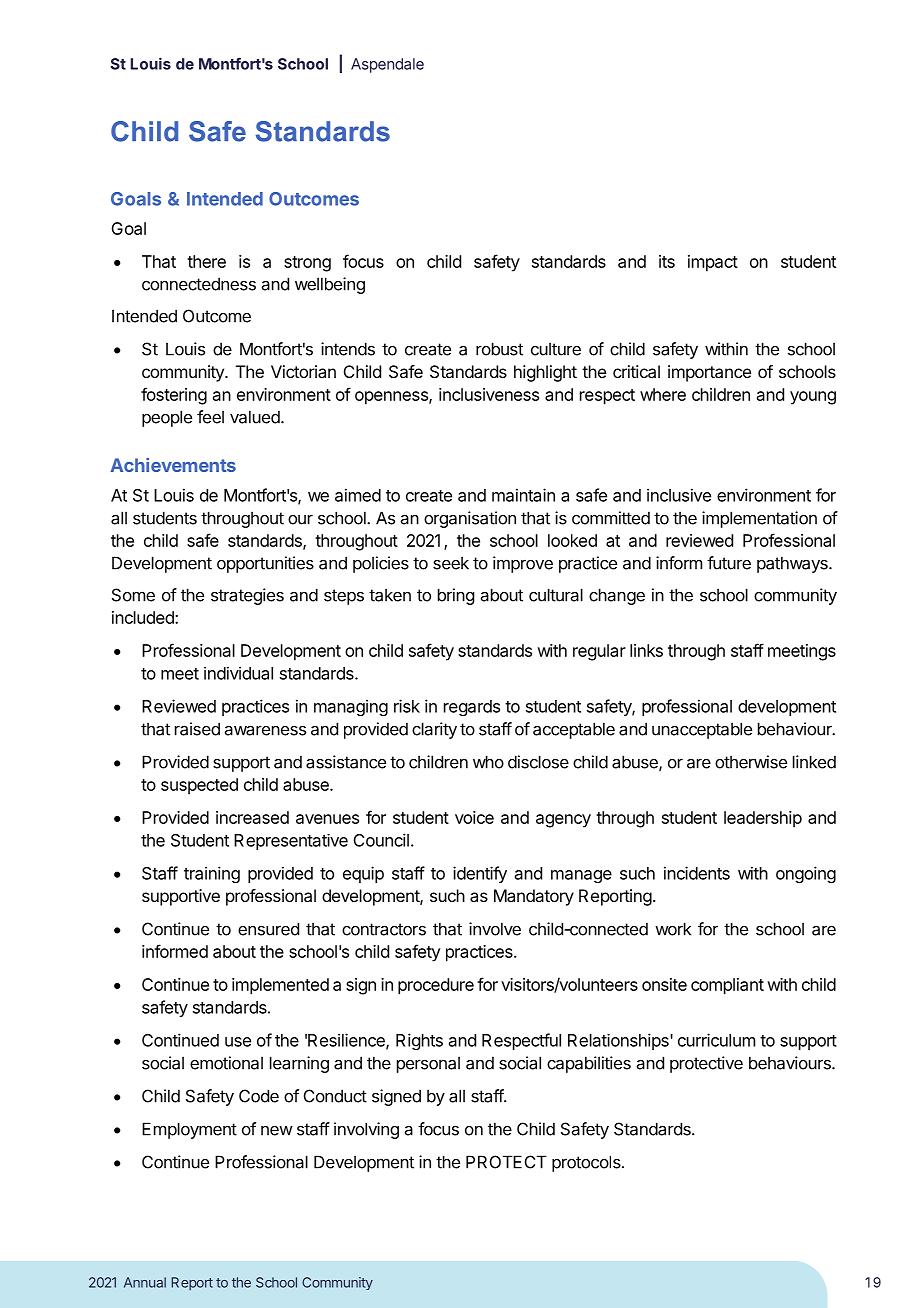  I want to click on suspected, so click(199, 786).
